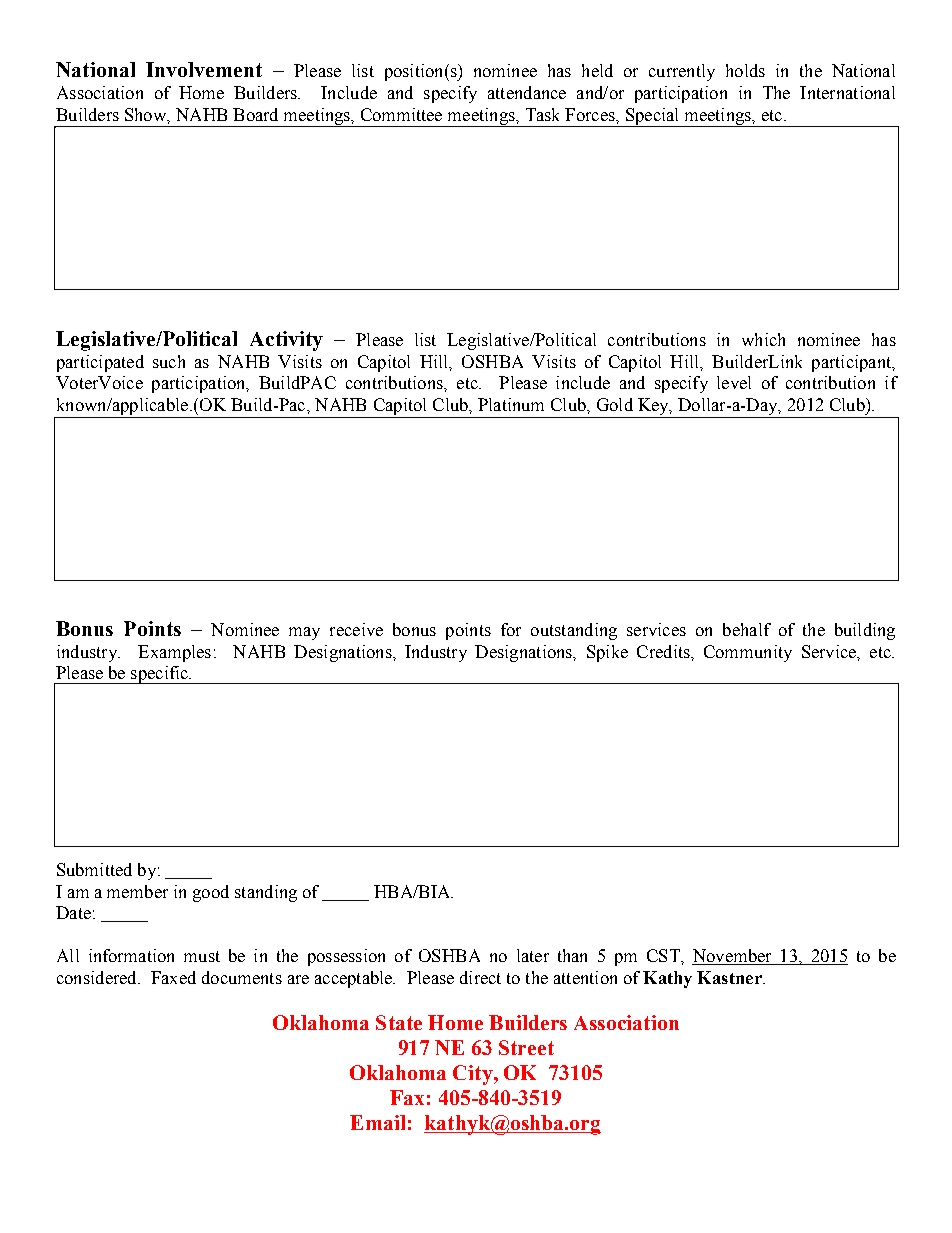 The image size is (952, 1233). I want to click on Examples, so click(174, 653).
